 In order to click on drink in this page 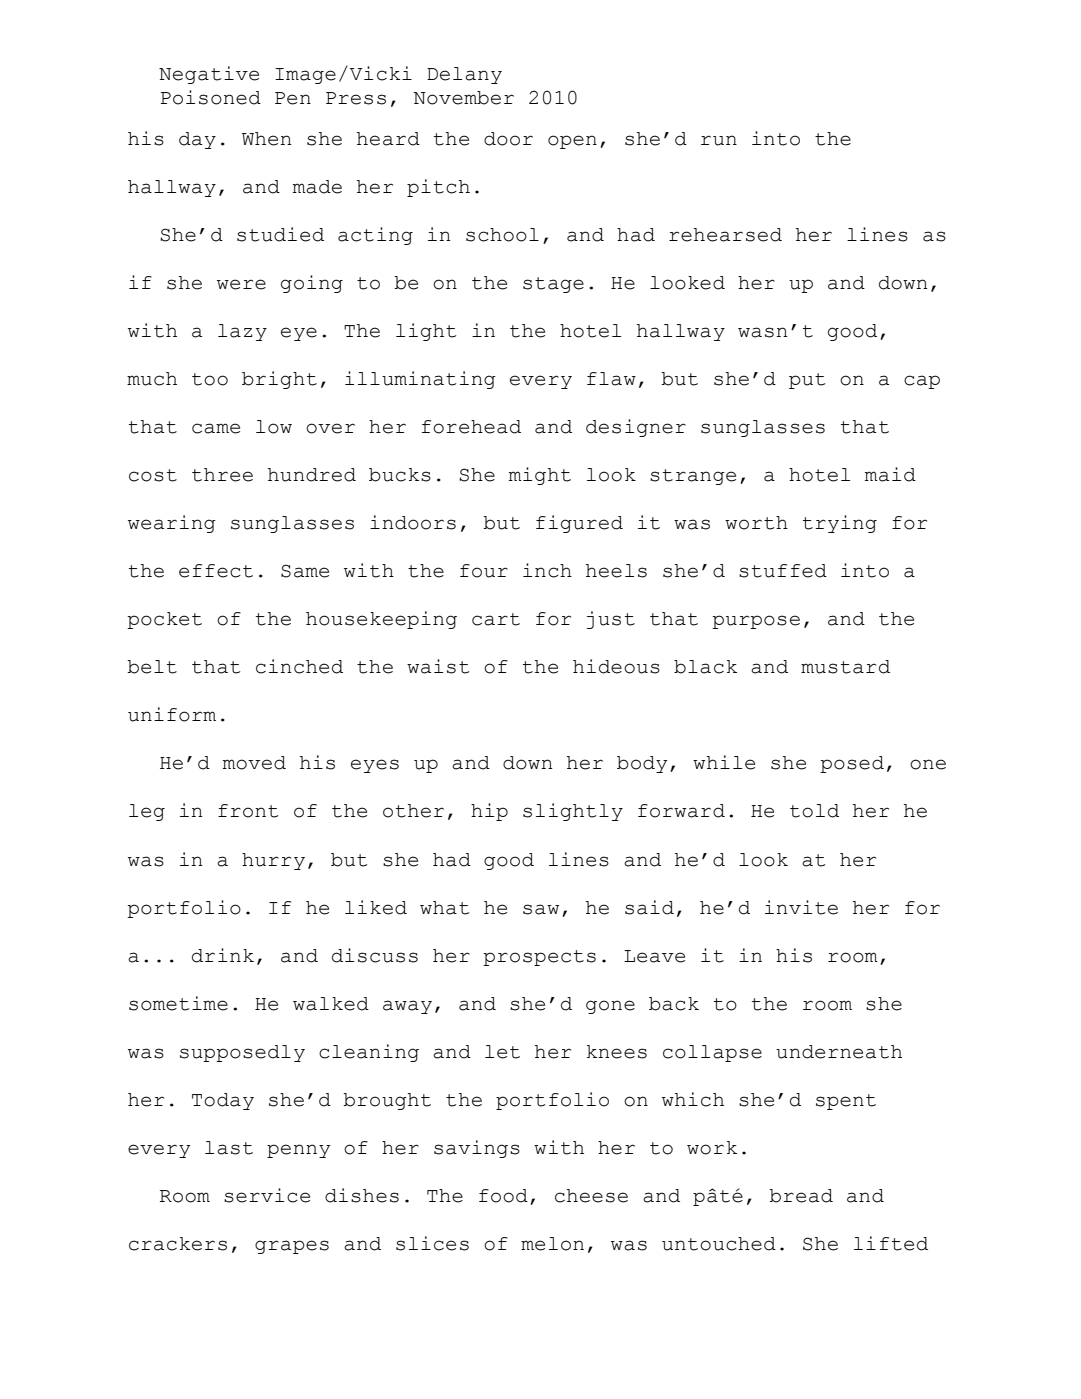, I will do `click(223, 955)`.
